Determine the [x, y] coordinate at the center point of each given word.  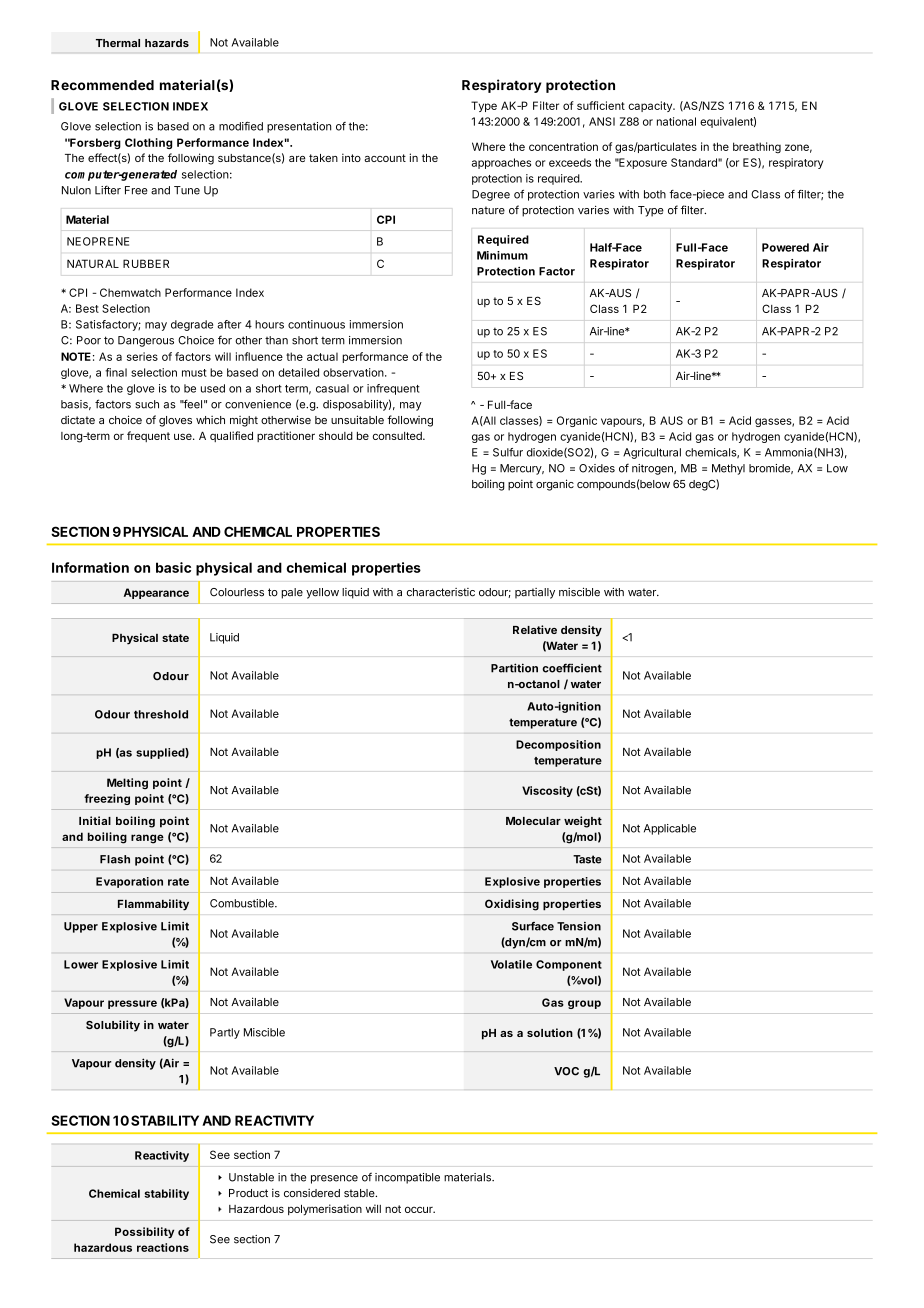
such [147, 404]
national [676, 121]
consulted [398, 436]
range [147, 839]
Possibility [144, 1232]
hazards [167, 43]
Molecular [533, 821]
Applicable [670, 829]
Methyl [728, 469]
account [385, 158]
